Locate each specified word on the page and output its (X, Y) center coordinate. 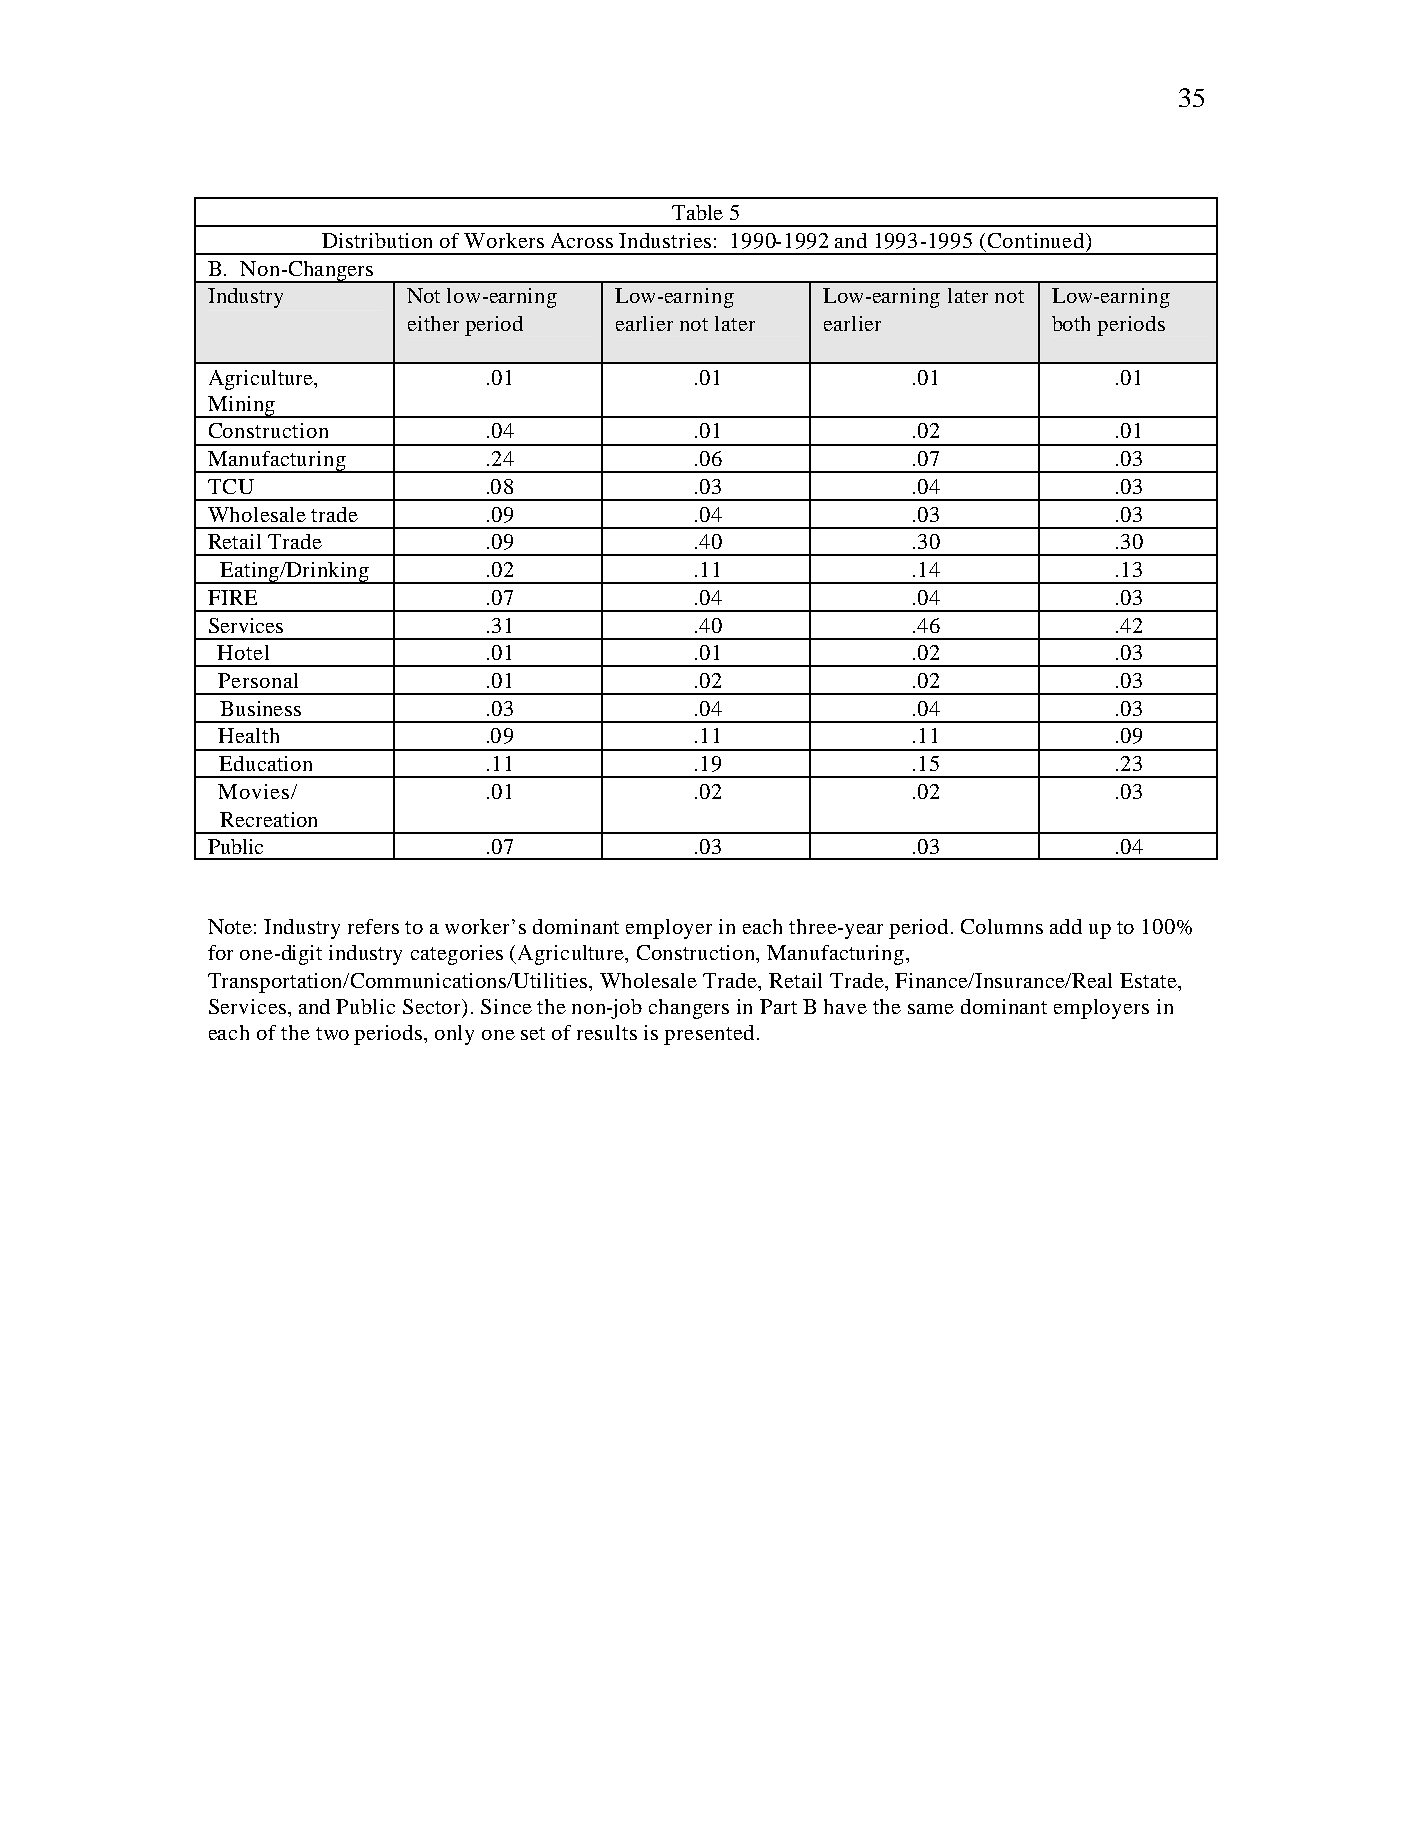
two (332, 1033)
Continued (1037, 240)
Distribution (377, 240)
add (1066, 926)
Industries (665, 240)
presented (709, 1035)
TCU (231, 486)
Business (260, 708)
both (1071, 323)
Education (265, 763)
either (433, 323)
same (931, 1009)
